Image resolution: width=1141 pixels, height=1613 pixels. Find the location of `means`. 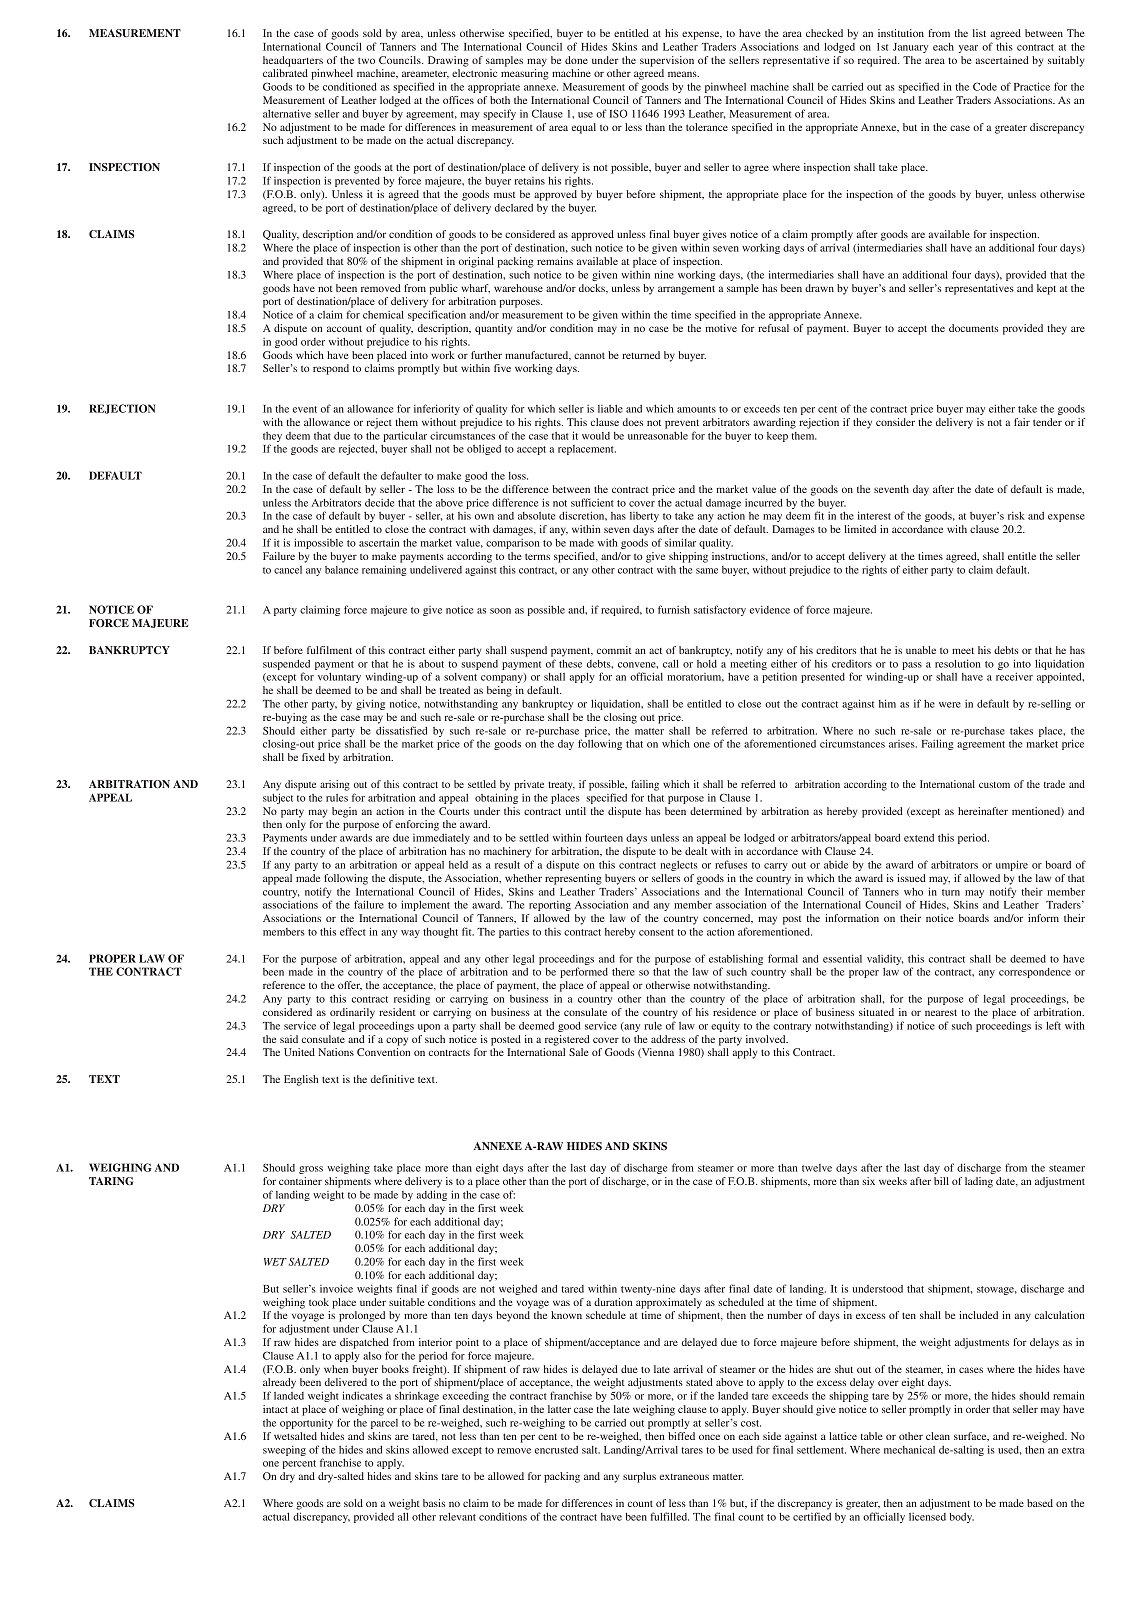

means is located at coordinates (683, 74).
